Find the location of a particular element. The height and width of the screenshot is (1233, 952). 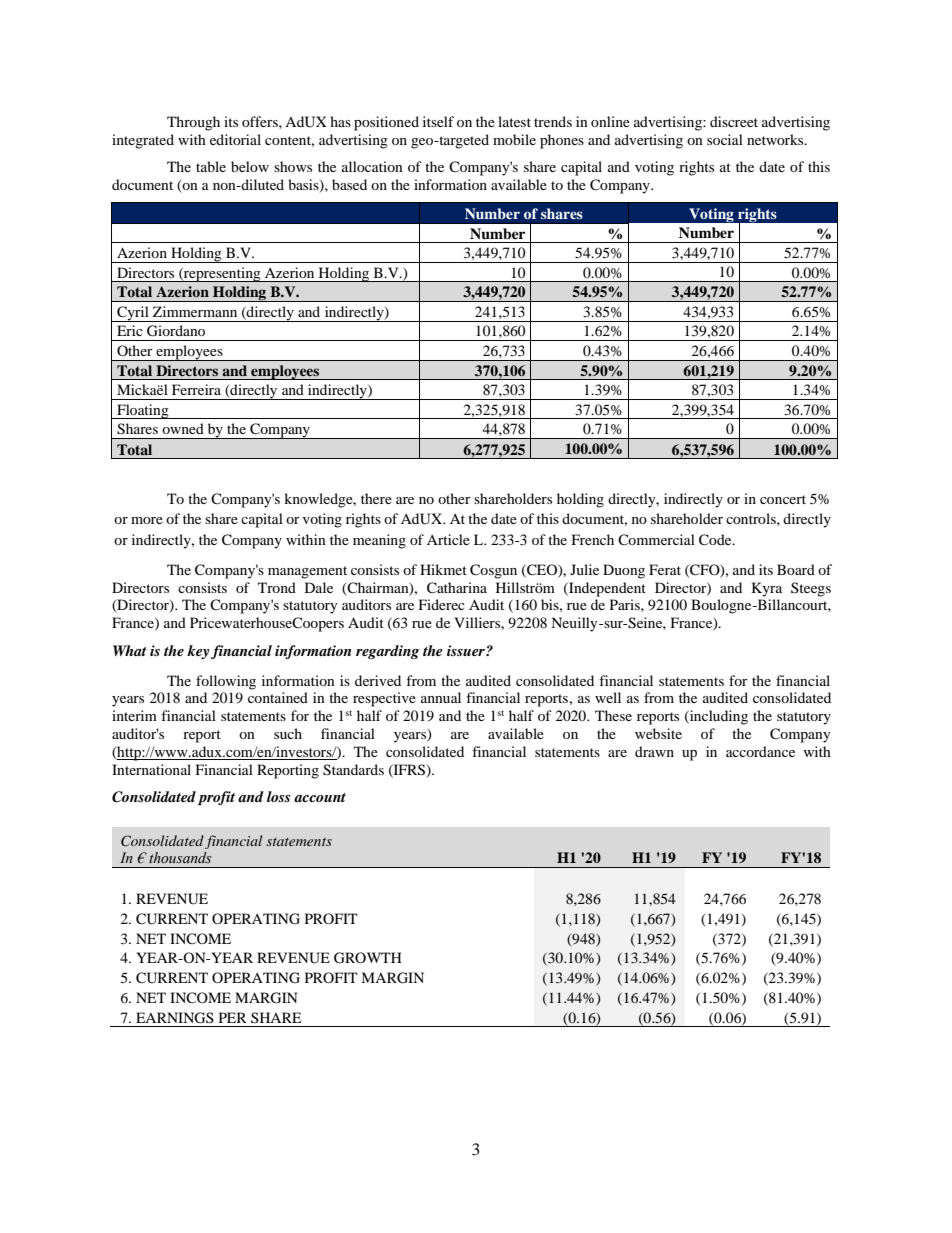

accordance is located at coordinates (760, 751).
